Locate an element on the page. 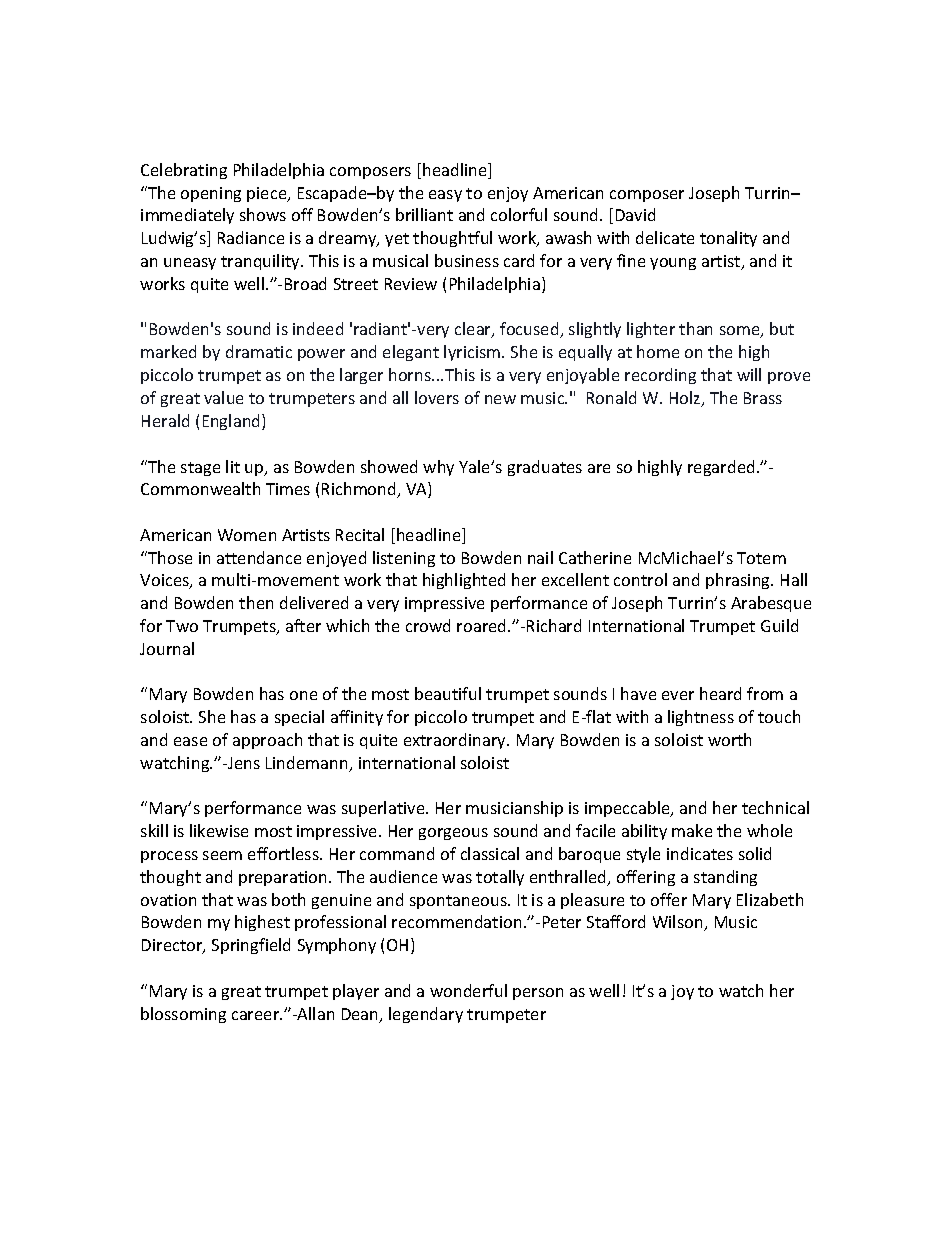 Image resolution: width=952 pixels, height=1233 pixels. opening is located at coordinates (211, 194).
